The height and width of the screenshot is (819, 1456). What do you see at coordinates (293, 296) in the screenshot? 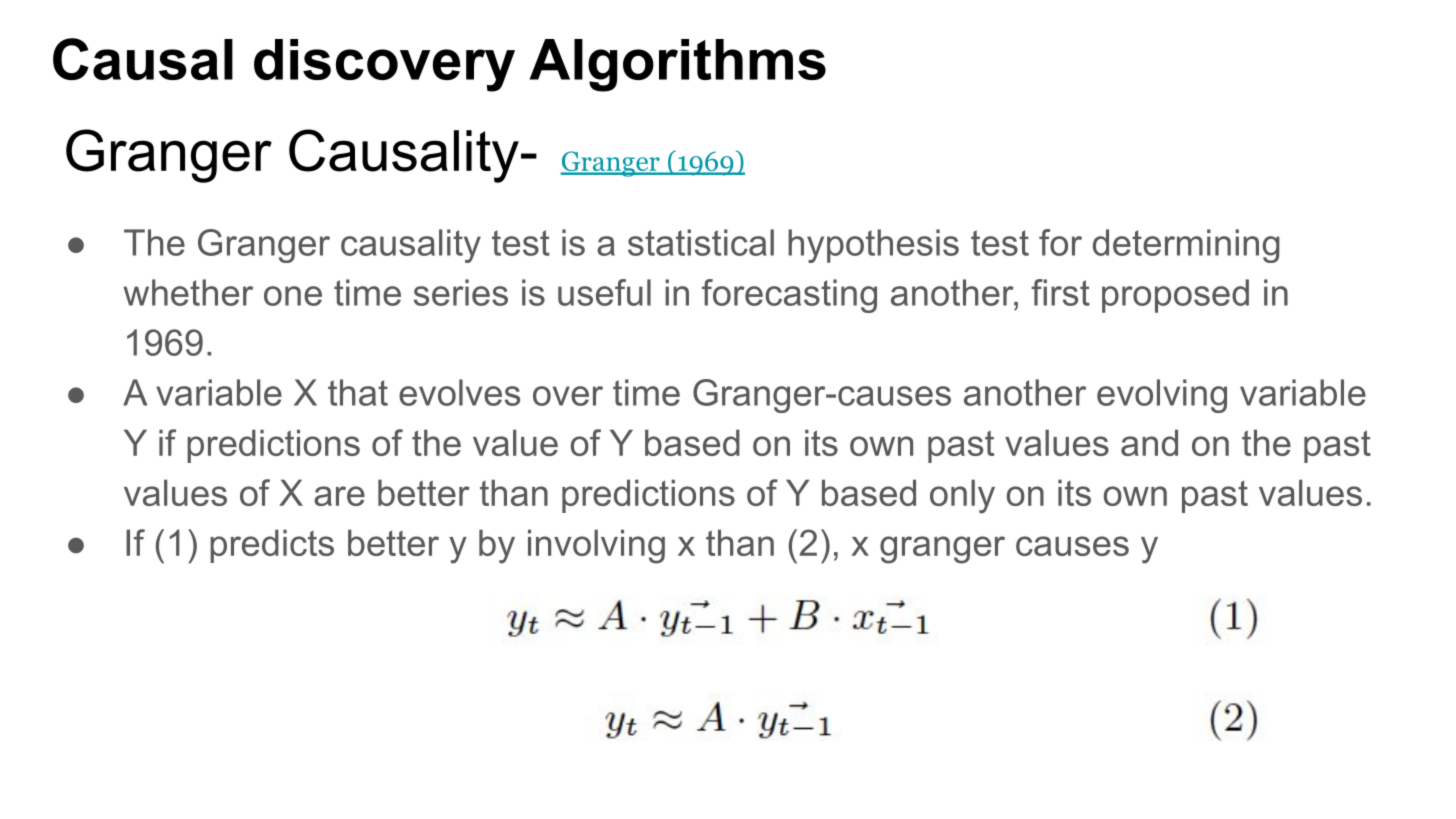
I see `one` at bounding box center [293, 296].
